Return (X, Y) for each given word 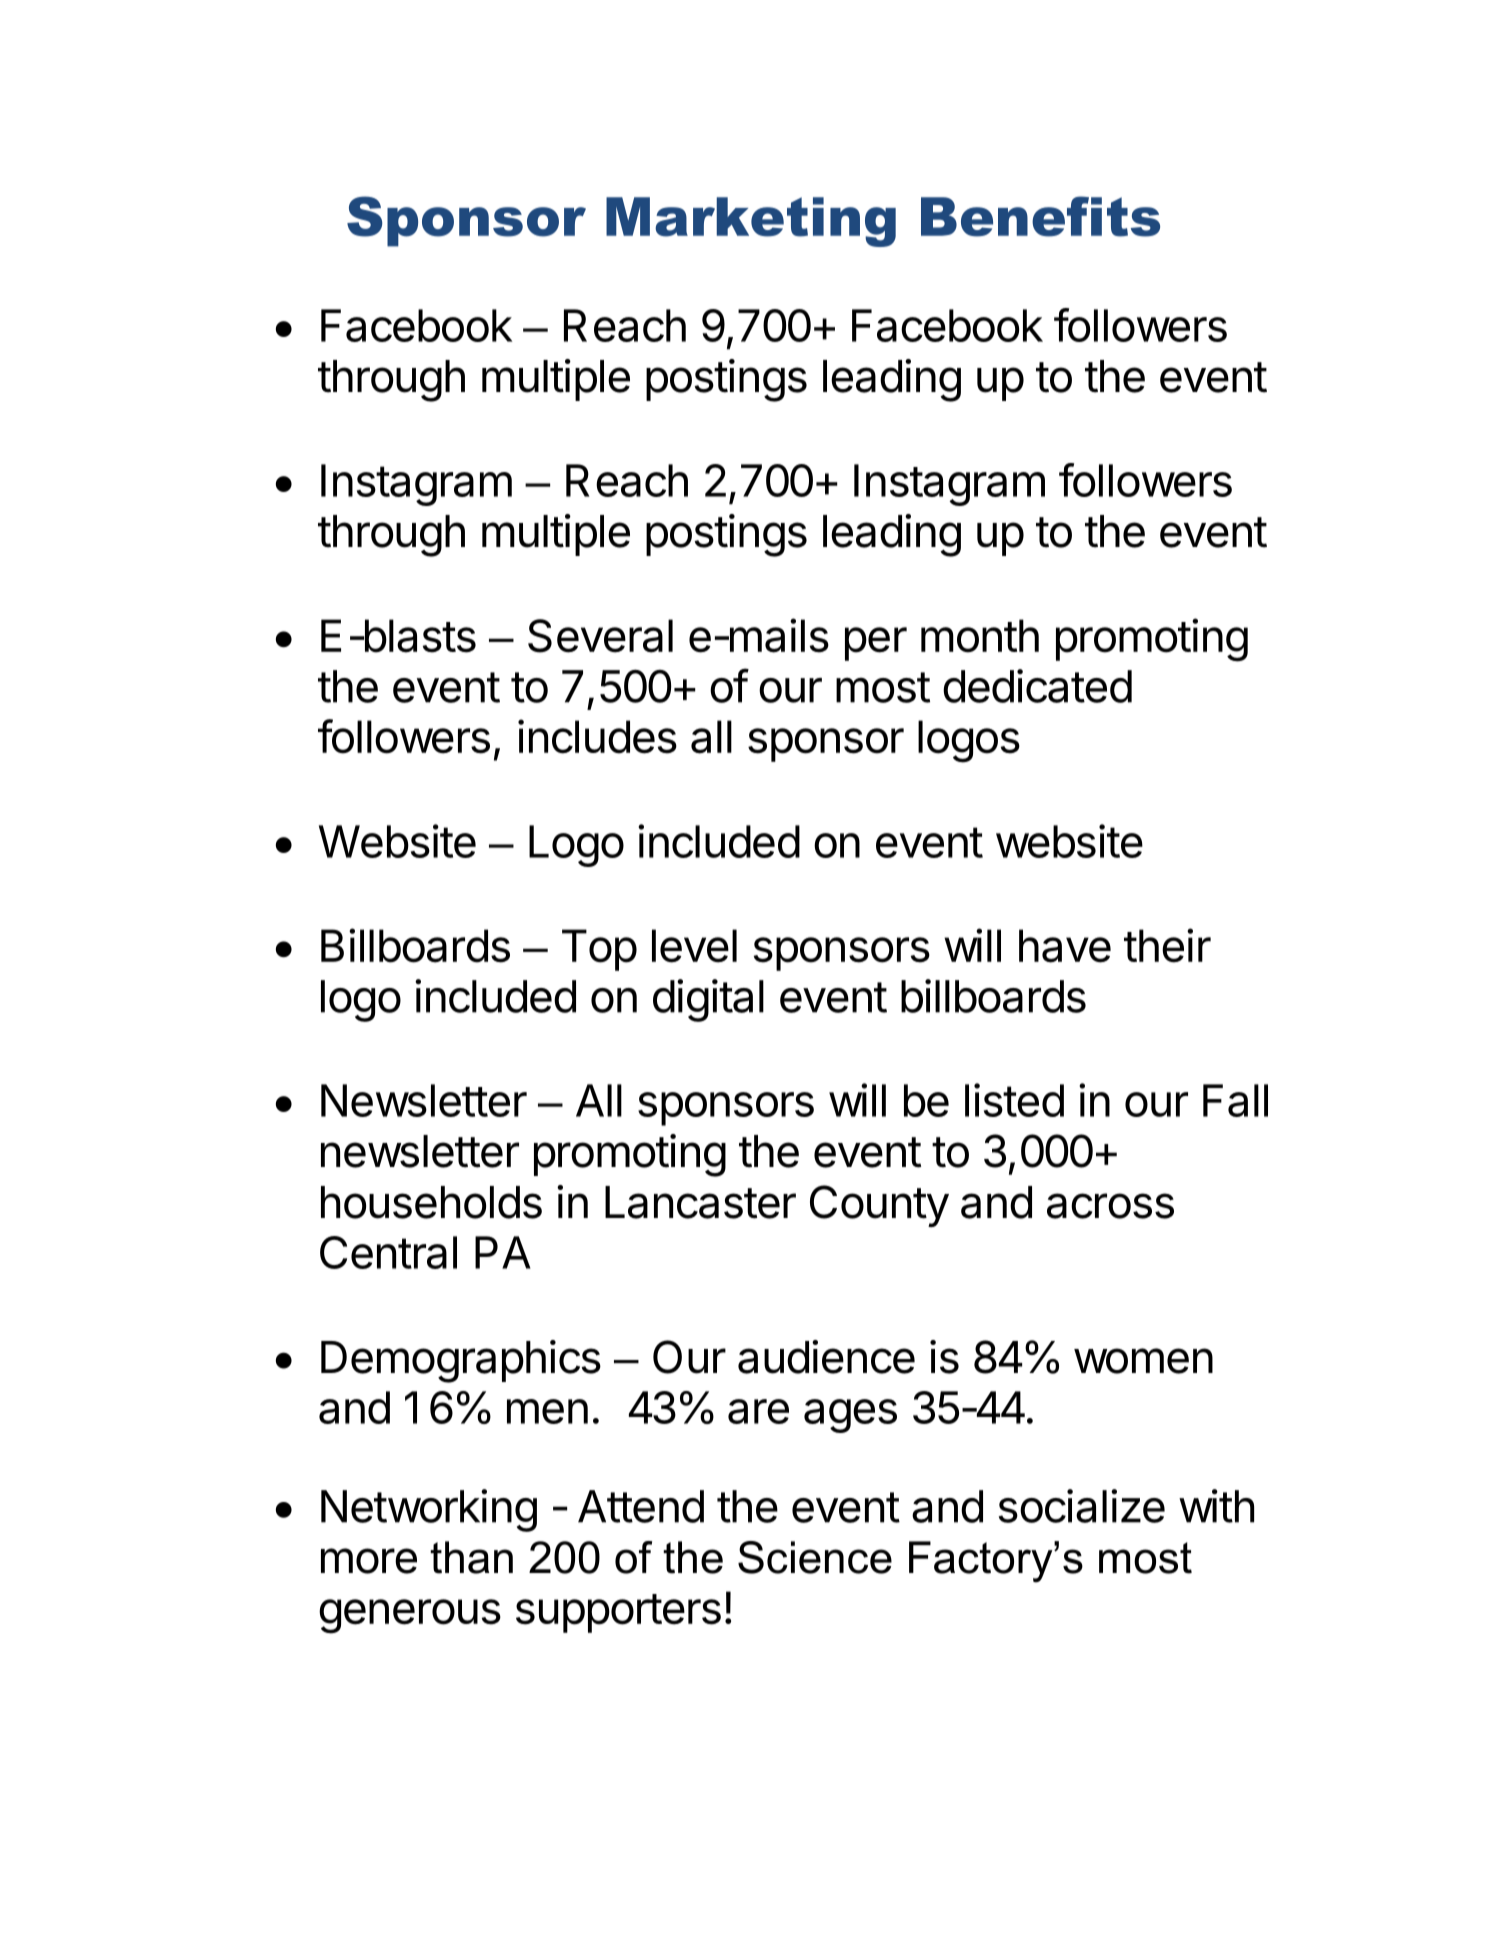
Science (815, 1557)
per (876, 644)
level (694, 946)
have (1065, 946)
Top (599, 950)
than (471, 1557)
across (1110, 1206)
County (879, 1206)
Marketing (751, 222)
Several (600, 636)
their (1167, 945)
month (980, 636)
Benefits (1040, 216)
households (431, 1202)
